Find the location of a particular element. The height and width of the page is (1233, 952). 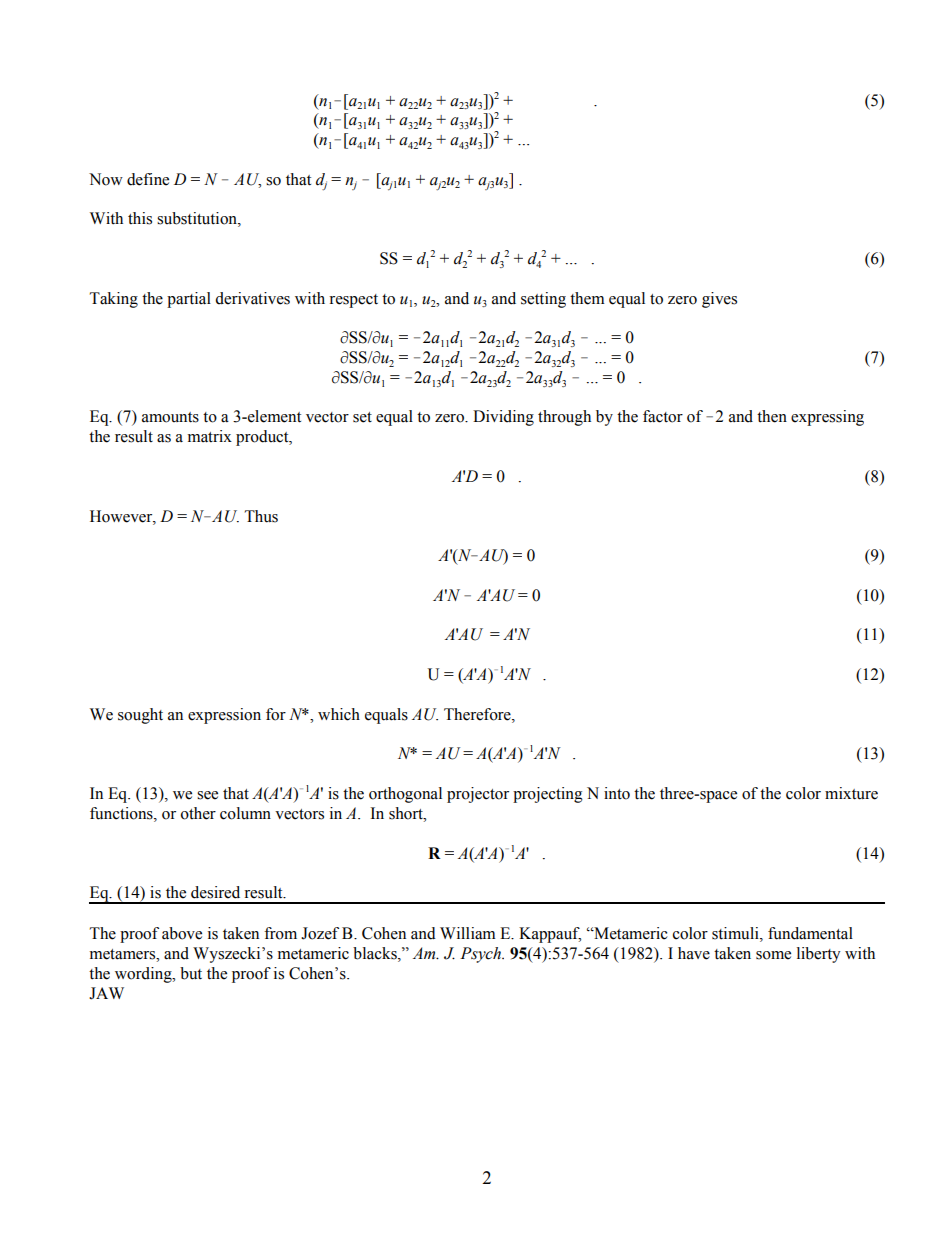

matrix is located at coordinates (210, 436).
